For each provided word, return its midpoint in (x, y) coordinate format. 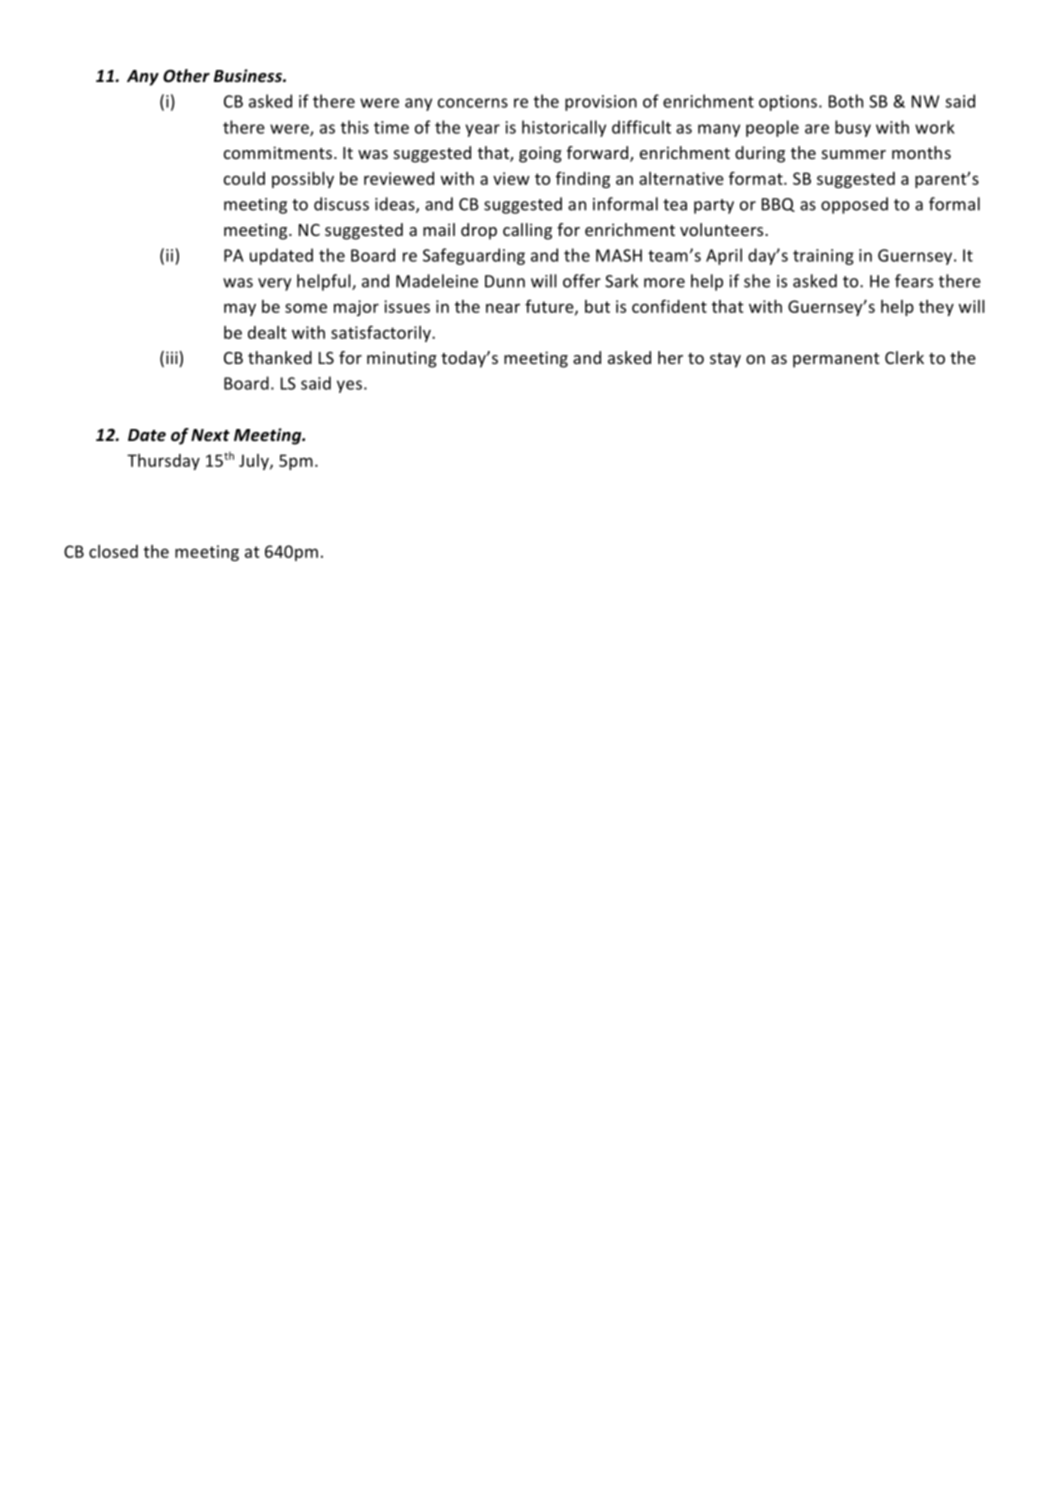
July (255, 462)
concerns (473, 103)
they (936, 308)
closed (113, 551)
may (240, 309)
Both (846, 101)
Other (186, 76)
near (503, 308)
